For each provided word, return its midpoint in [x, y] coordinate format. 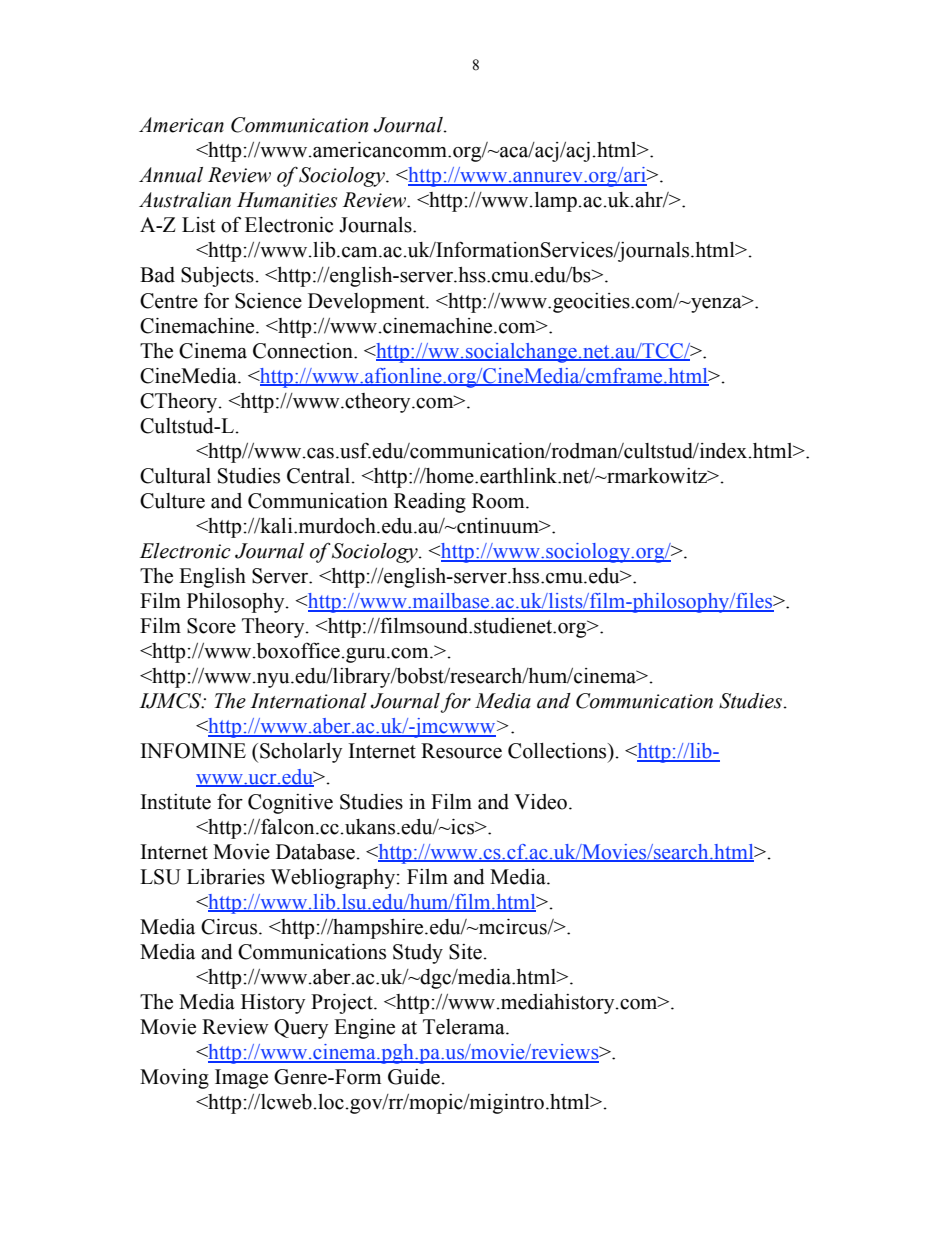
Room [499, 501]
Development [367, 303]
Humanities [287, 200]
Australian [185, 200]
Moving [174, 1079]
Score [211, 626]
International [308, 701]
